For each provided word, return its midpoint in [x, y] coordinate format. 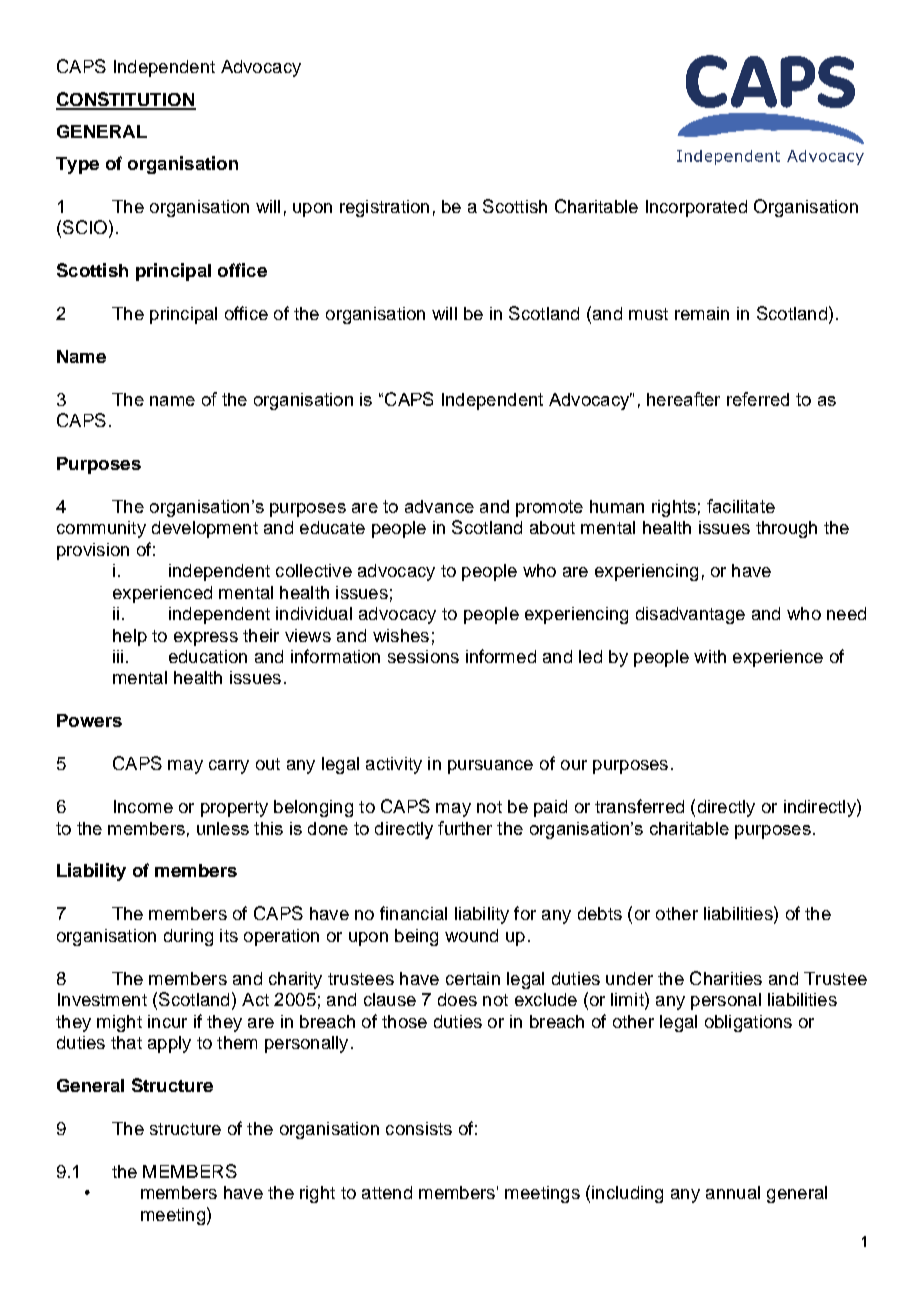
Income [143, 806]
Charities [726, 978]
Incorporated [696, 208]
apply [169, 1044]
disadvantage [690, 615]
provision [93, 551]
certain [473, 978]
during [188, 937]
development [205, 529]
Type [77, 165]
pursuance [490, 767]
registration [384, 208]
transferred [639, 806]
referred [758, 399]
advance [439, 506]
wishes [401, 635]
